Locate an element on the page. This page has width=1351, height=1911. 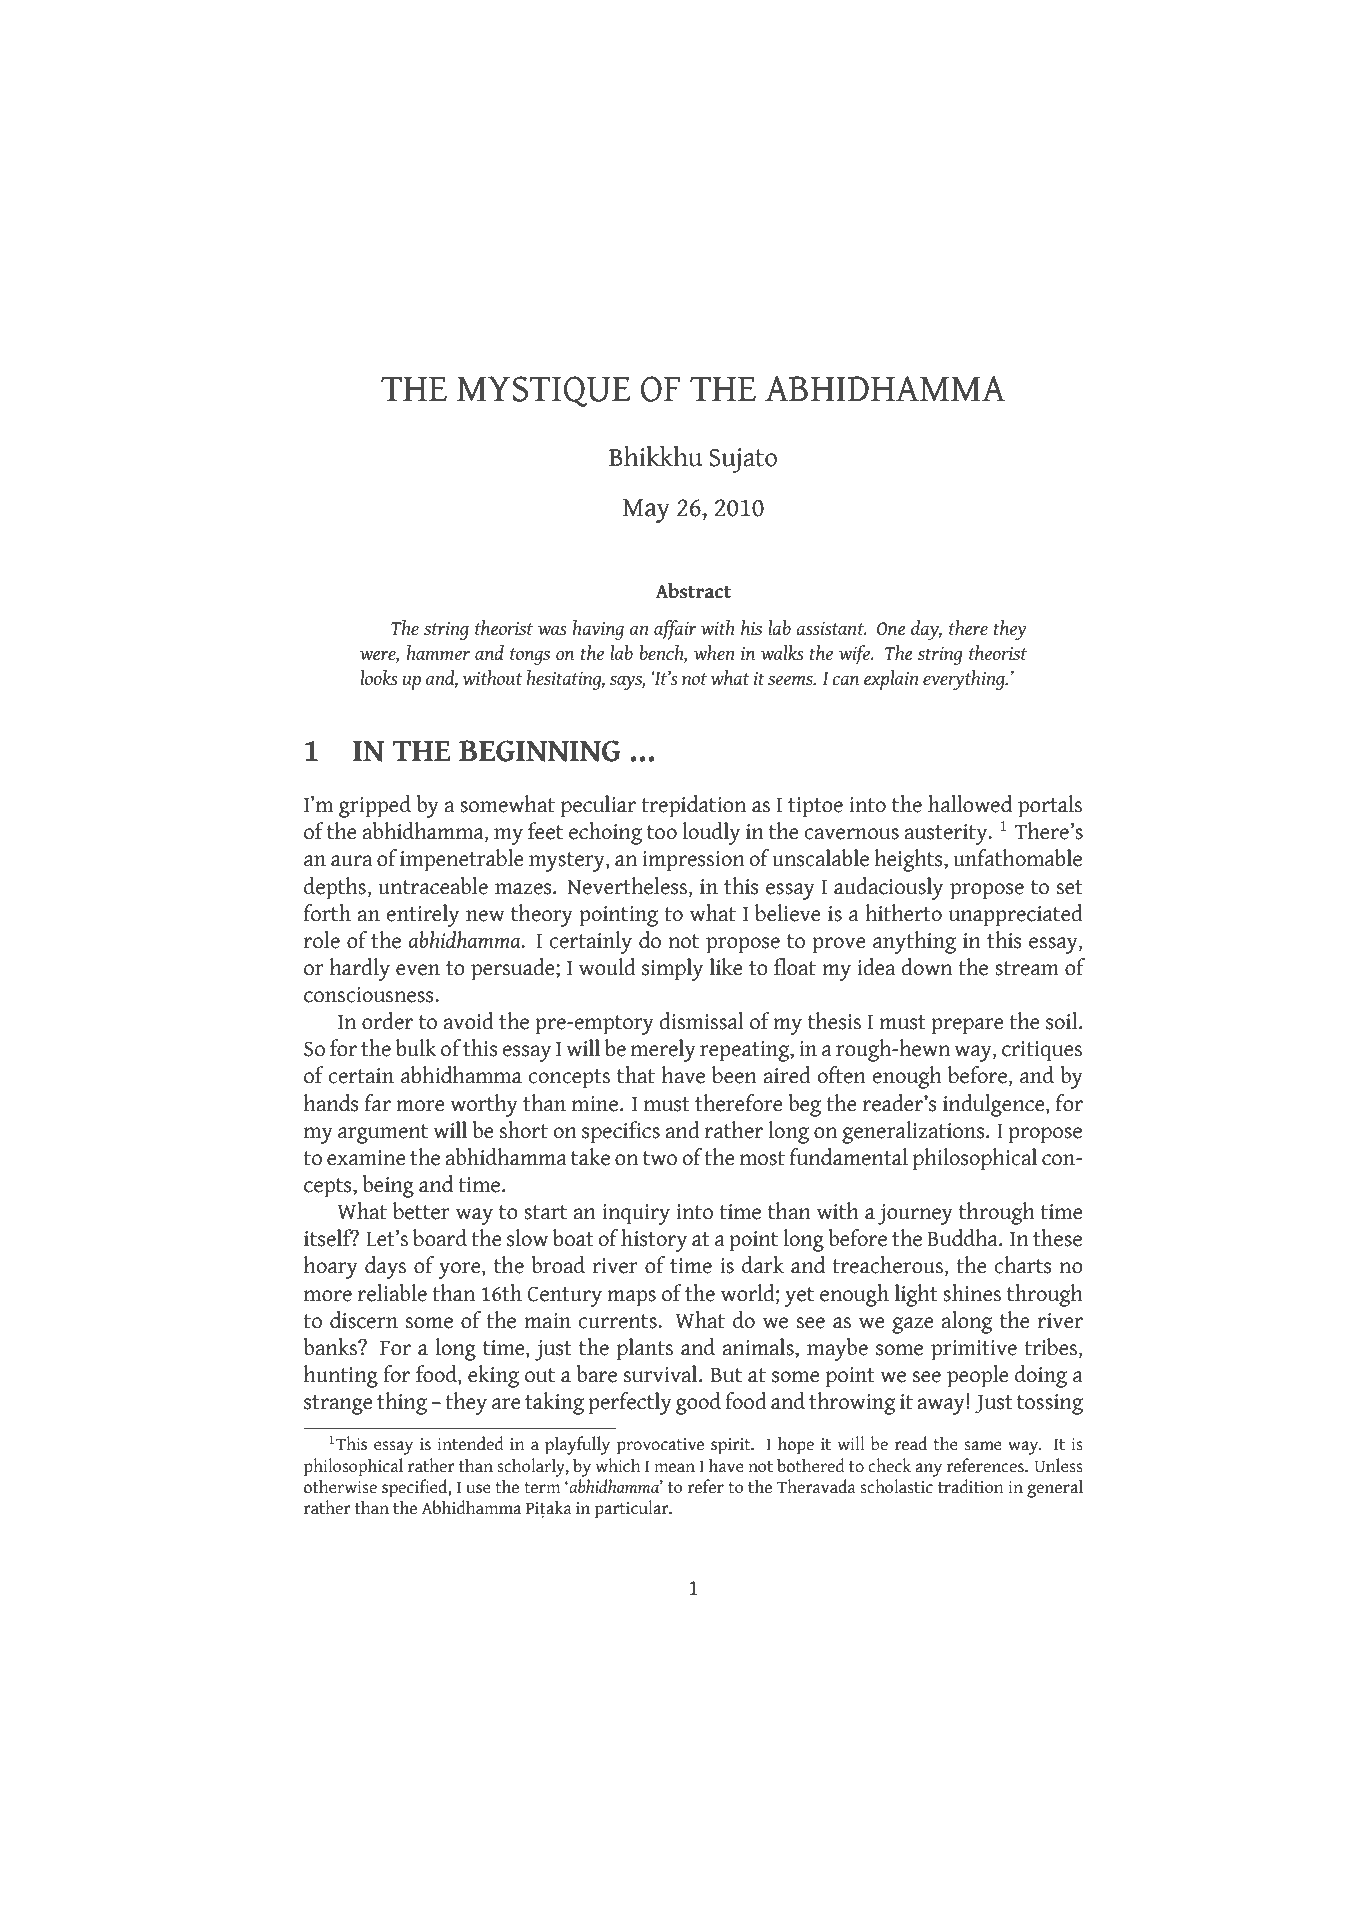
One is located at coordinates (891, 629).
